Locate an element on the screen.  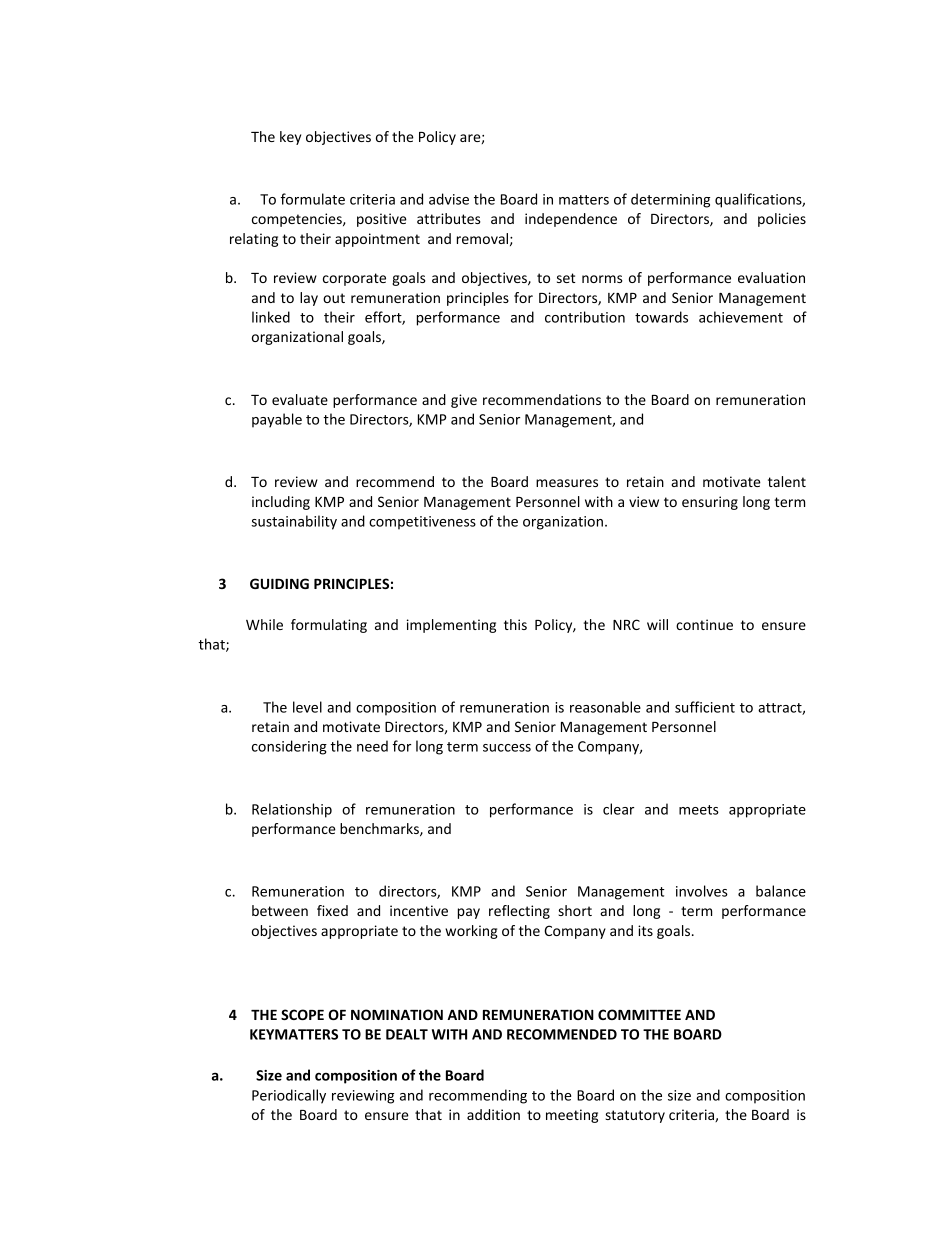
fixed is located at coordinates (332, 910).
